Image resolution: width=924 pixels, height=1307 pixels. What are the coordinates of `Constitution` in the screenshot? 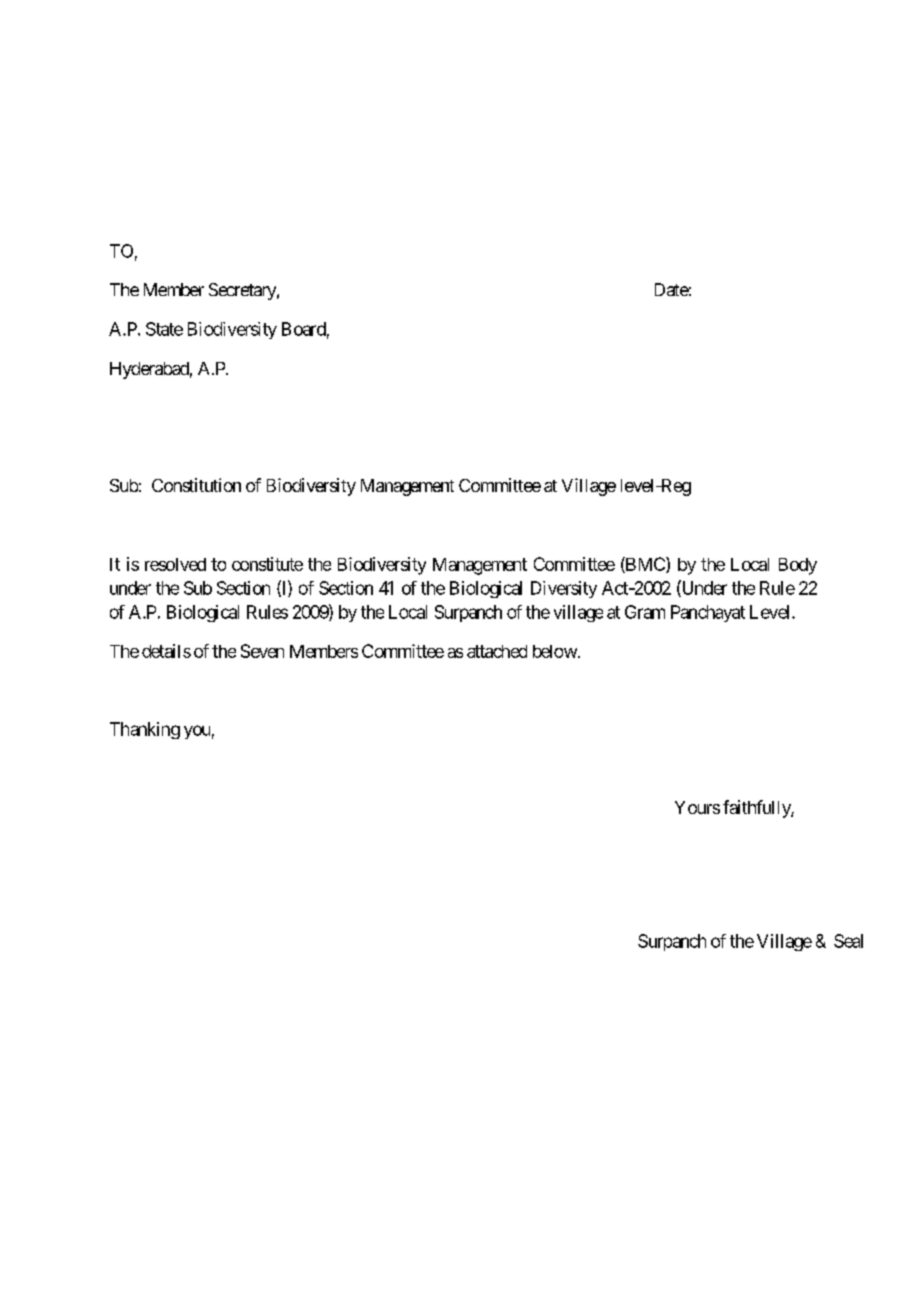 It's located at (196, 485).
